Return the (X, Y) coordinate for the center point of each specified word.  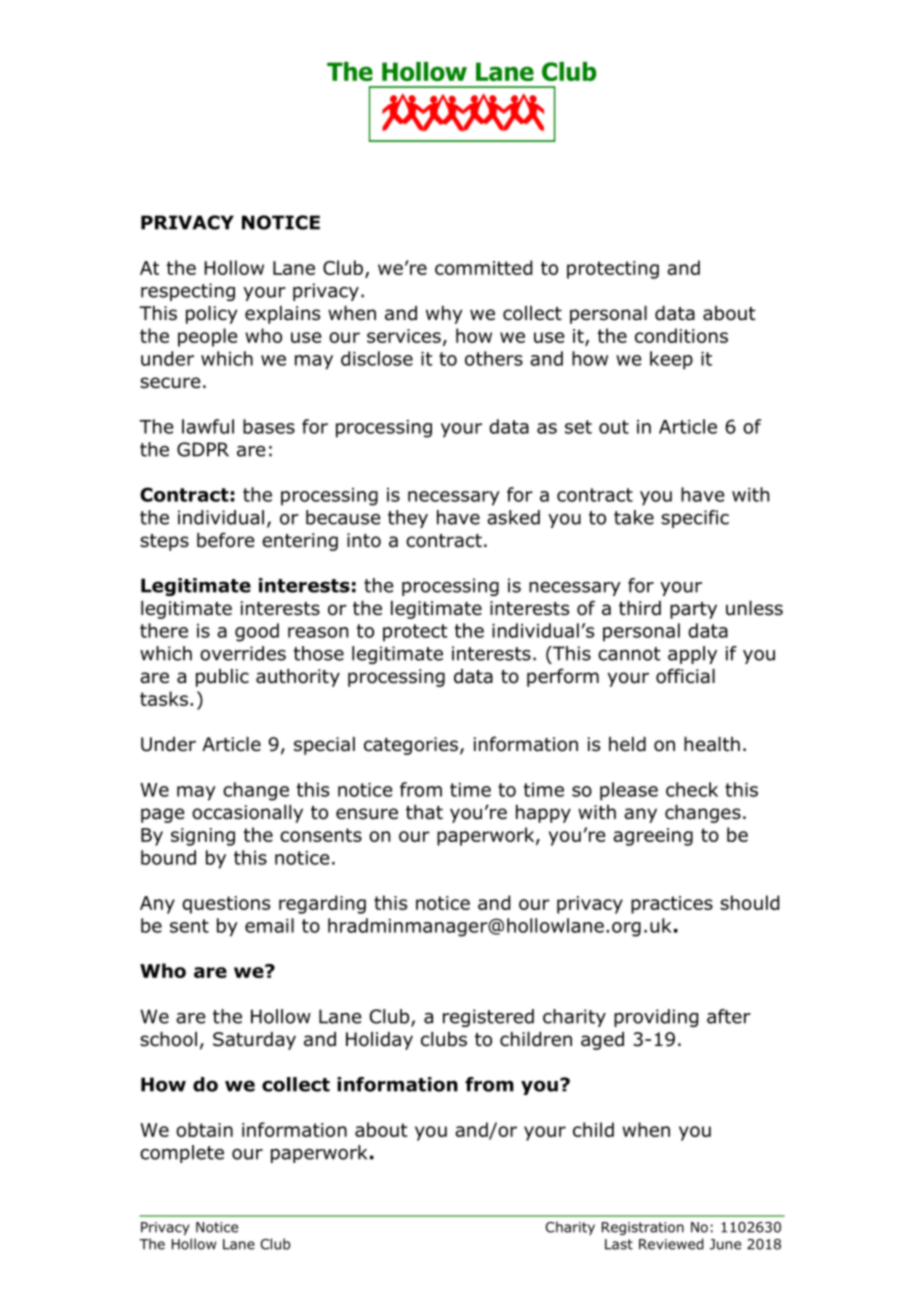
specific (695, 519)
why (444, 315)
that (424, 812)
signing (203, 837)
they (408, 519)
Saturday (254, 1041)
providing (656, 1018)
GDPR (203, 449)
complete (182, 1154)
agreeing (653, 837)
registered (488, 1018)
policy (211, 315)
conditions (681, 335)
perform (563, 677)
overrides (243, 653)
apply (692, 655)
